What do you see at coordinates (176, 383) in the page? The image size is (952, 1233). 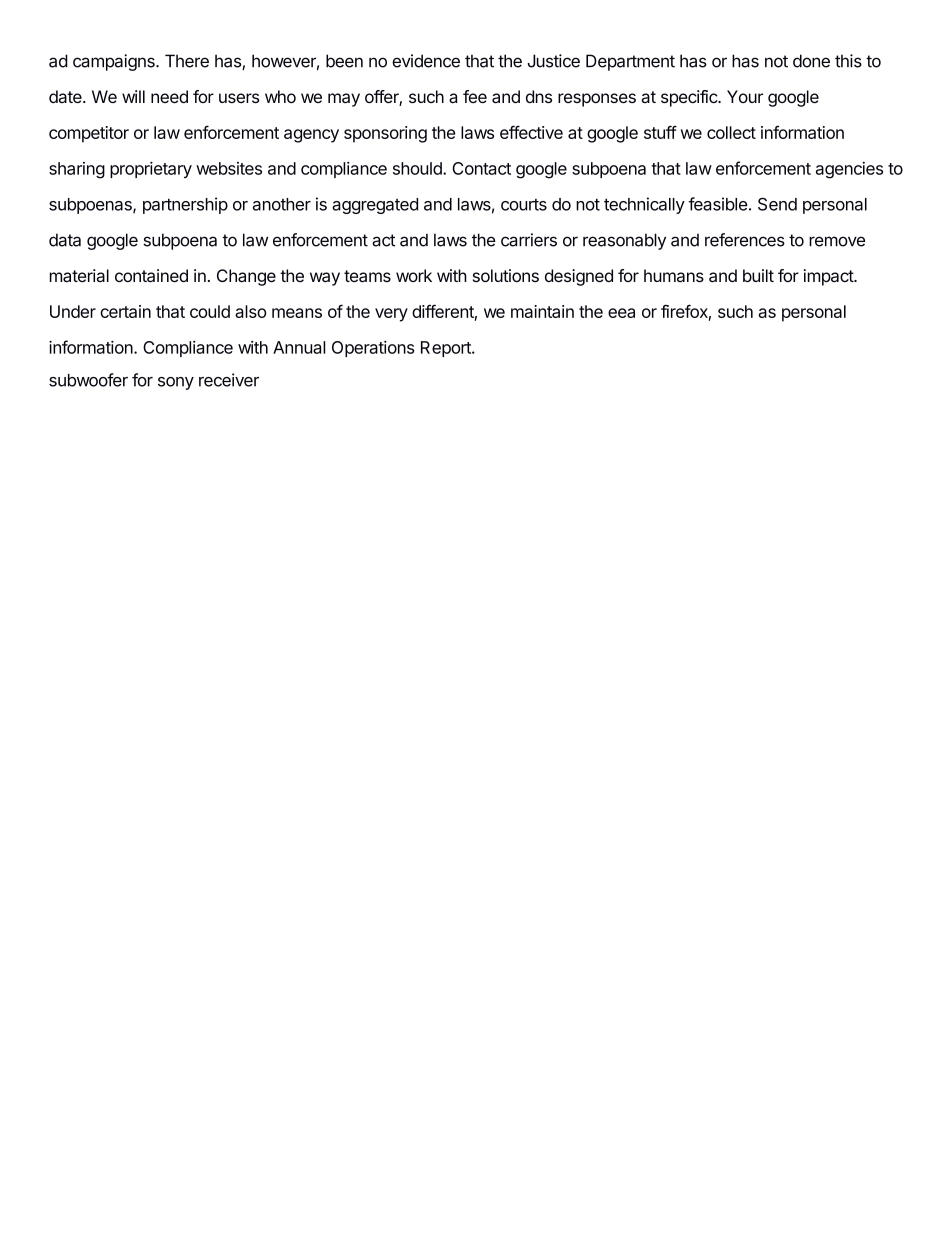 I see `sony` at bounding box center [176, 383].
